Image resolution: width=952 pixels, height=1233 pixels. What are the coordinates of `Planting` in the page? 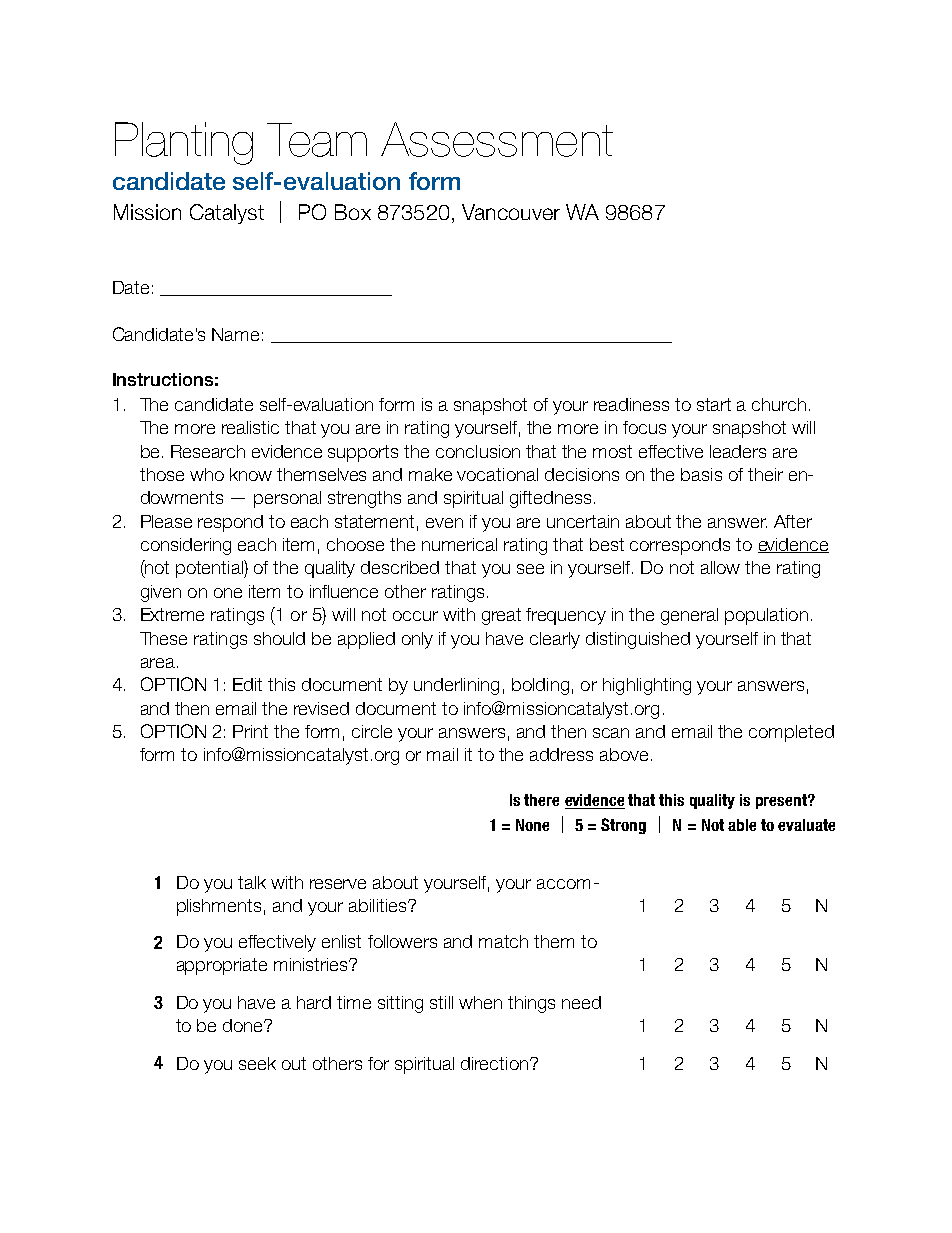 It's located at (184, 143).
